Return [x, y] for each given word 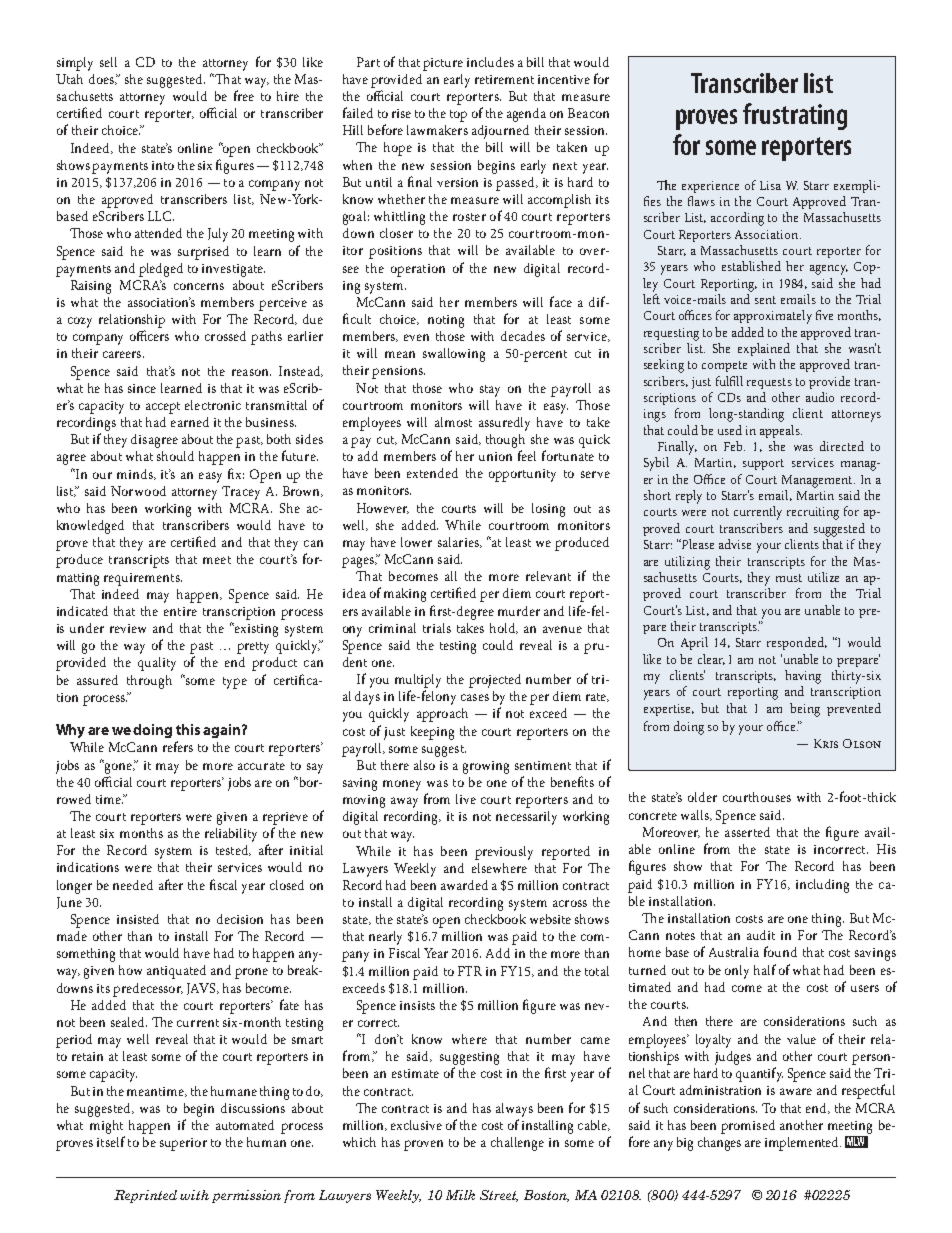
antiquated [176, 972]
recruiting [813, 513]
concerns [199, 286]
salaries [459, 542]
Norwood [138, 491]
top [458, 116]
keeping [432, 733]
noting [446, 321]
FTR [470, 971]
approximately [773, 317]
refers [178, 746]
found [780, 951]
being [805, 710]
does [102, 79]
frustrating [795, 116]
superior [183, 1144]
